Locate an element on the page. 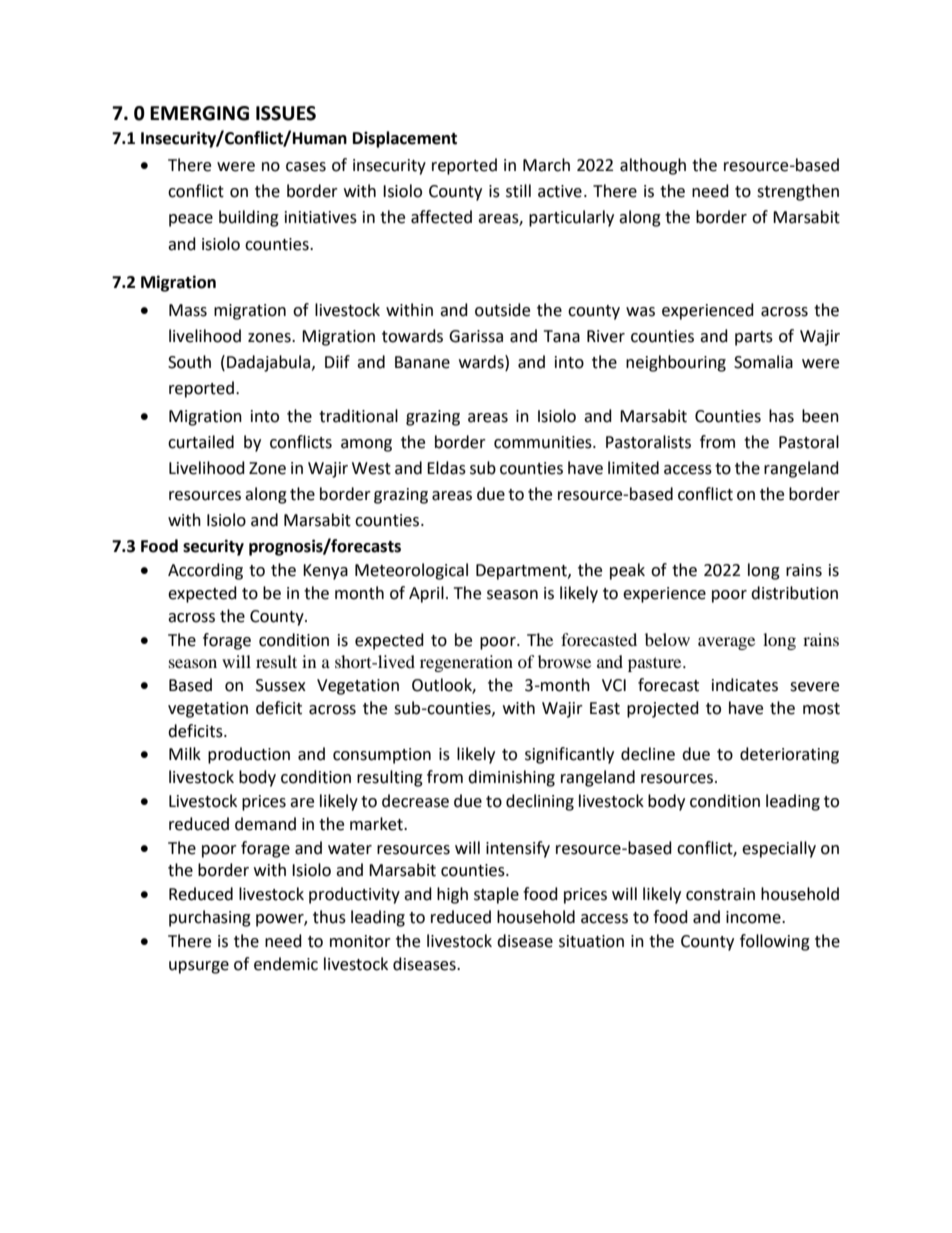  March is located at coordinates (546, 165).
